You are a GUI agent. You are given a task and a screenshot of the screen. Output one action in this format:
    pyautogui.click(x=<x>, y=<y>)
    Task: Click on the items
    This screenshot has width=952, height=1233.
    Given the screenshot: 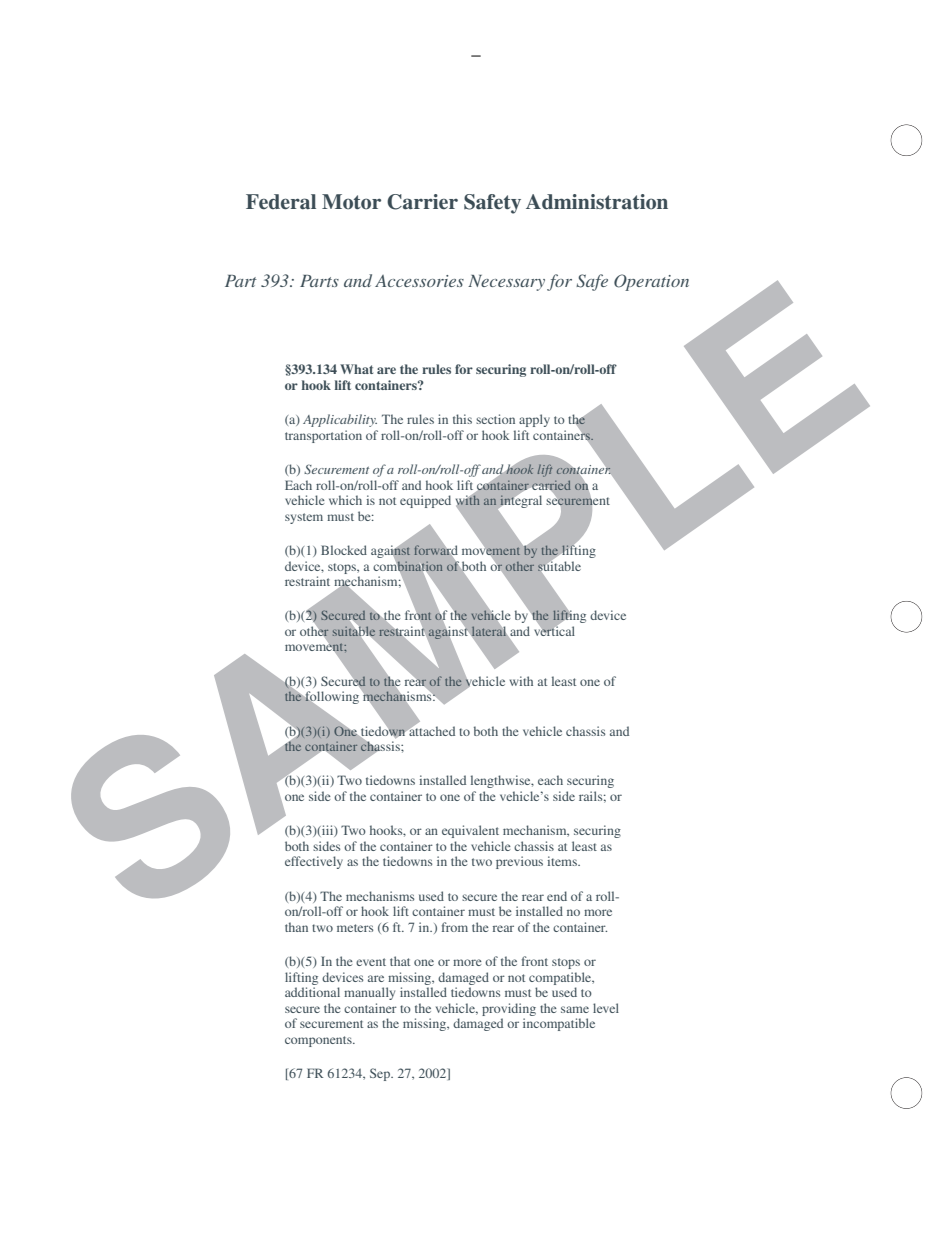 What is the action you would take?
    pyautogui.click(x=563, y=861)
